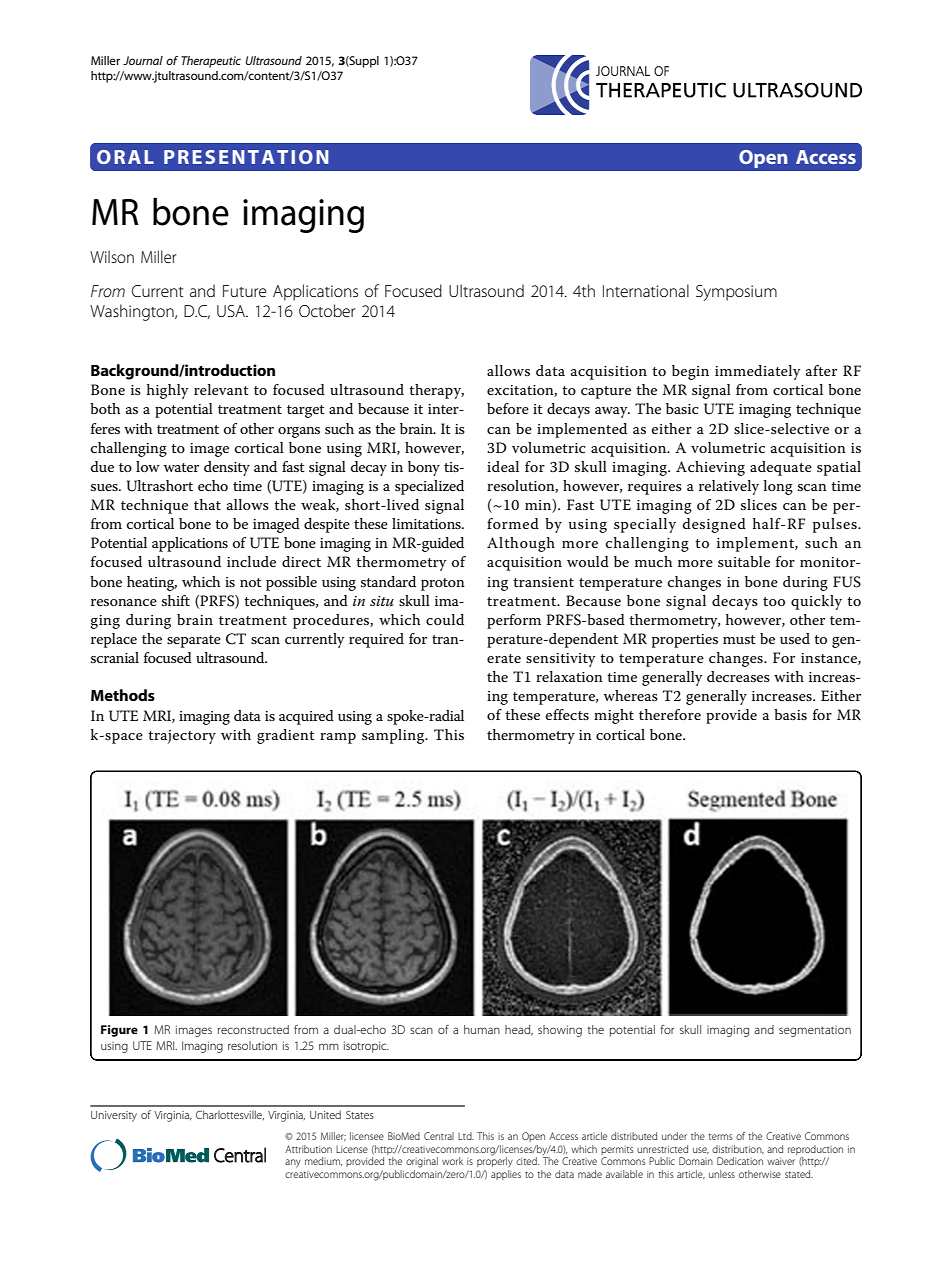  Describe the element at coordinates (781, 468) in the screenshot. I see `adequate` at that location.
